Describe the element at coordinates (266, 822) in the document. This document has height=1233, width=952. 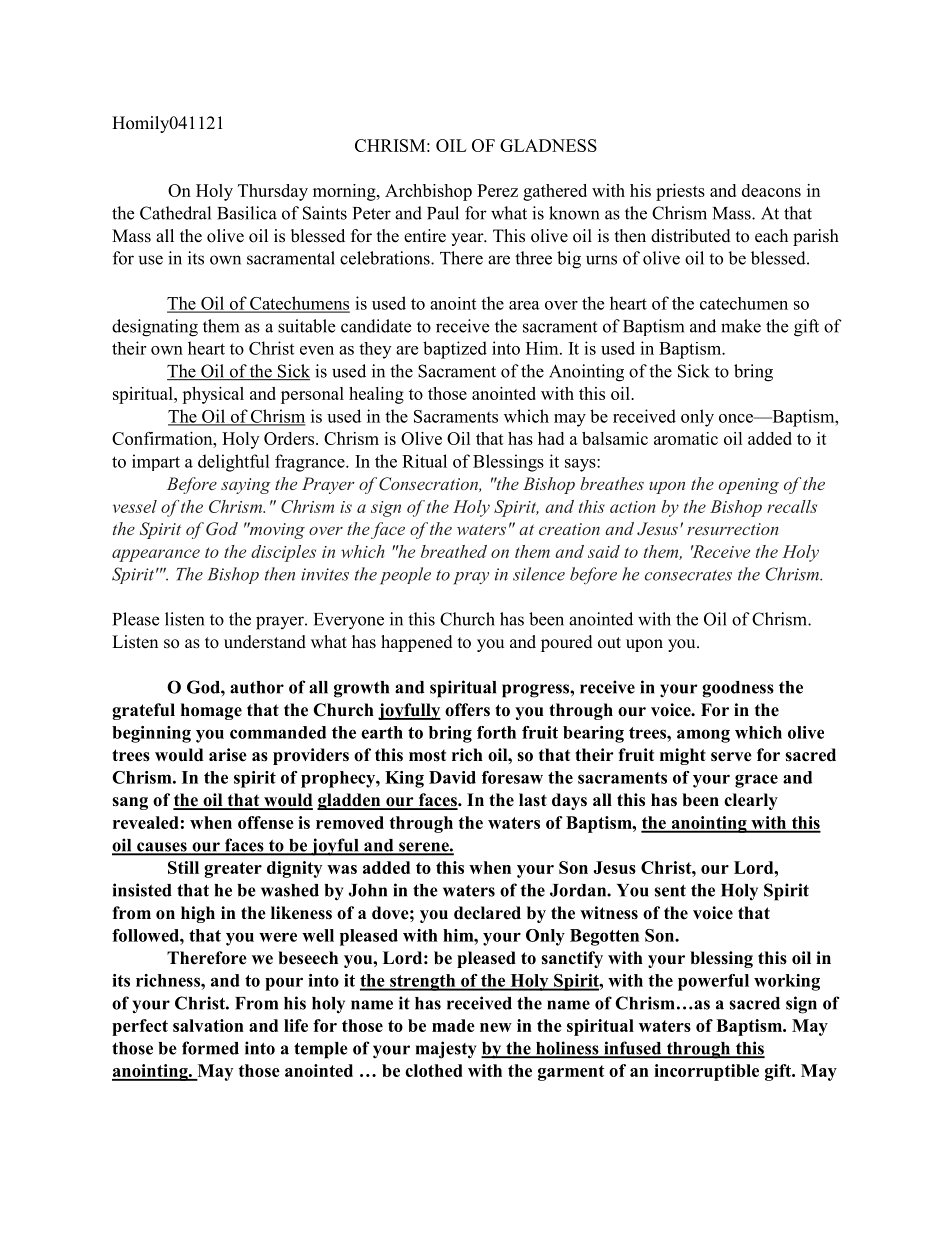
I see `offense` at that location.
